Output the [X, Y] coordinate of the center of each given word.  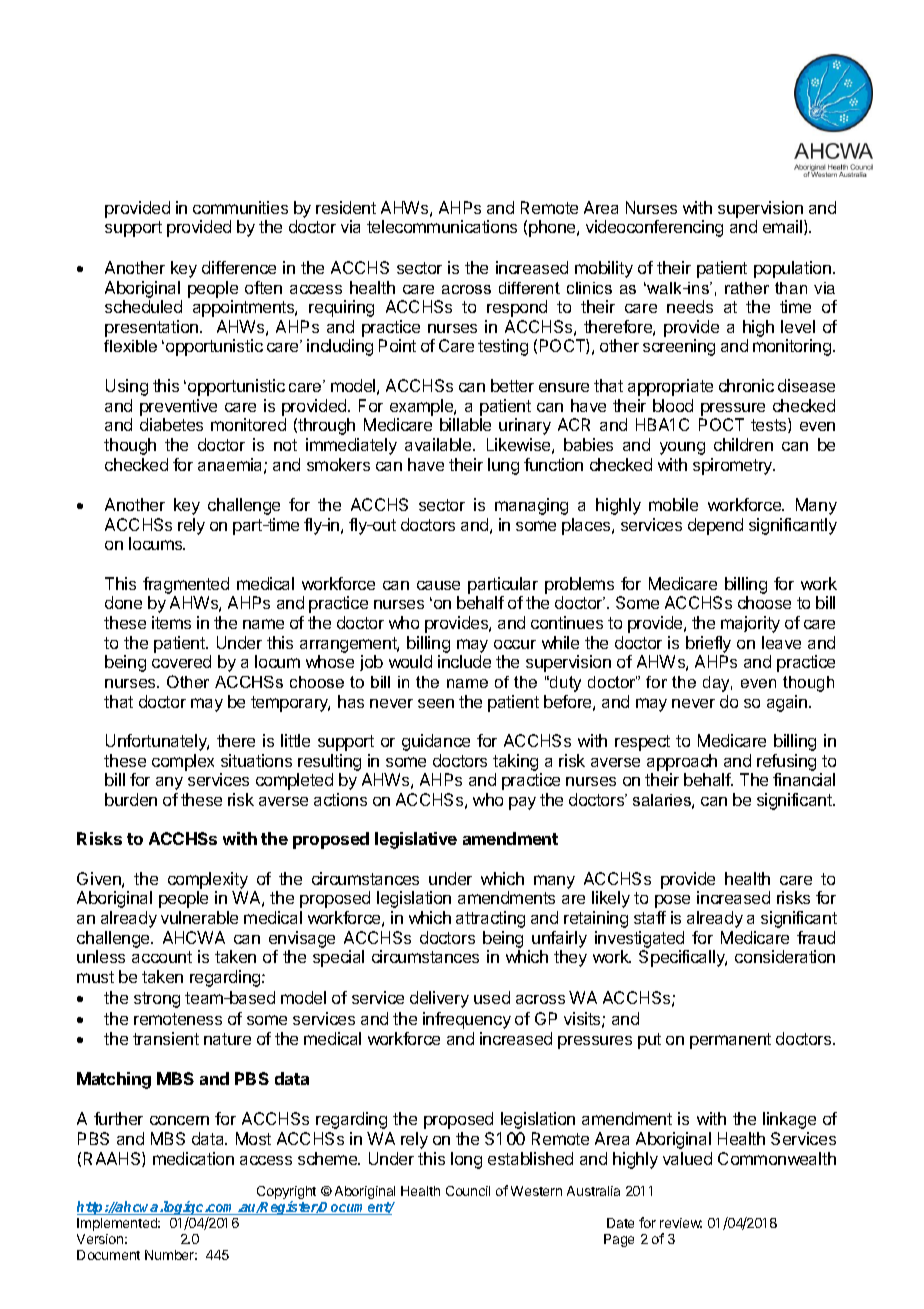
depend [715, 526]
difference [239, 267]
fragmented [186, 585]
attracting [490, 919]
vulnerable [199, 917]
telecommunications [442, 226]
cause [438, 585]
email [784, 227]
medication [193, 1158]
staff [650, 917]
